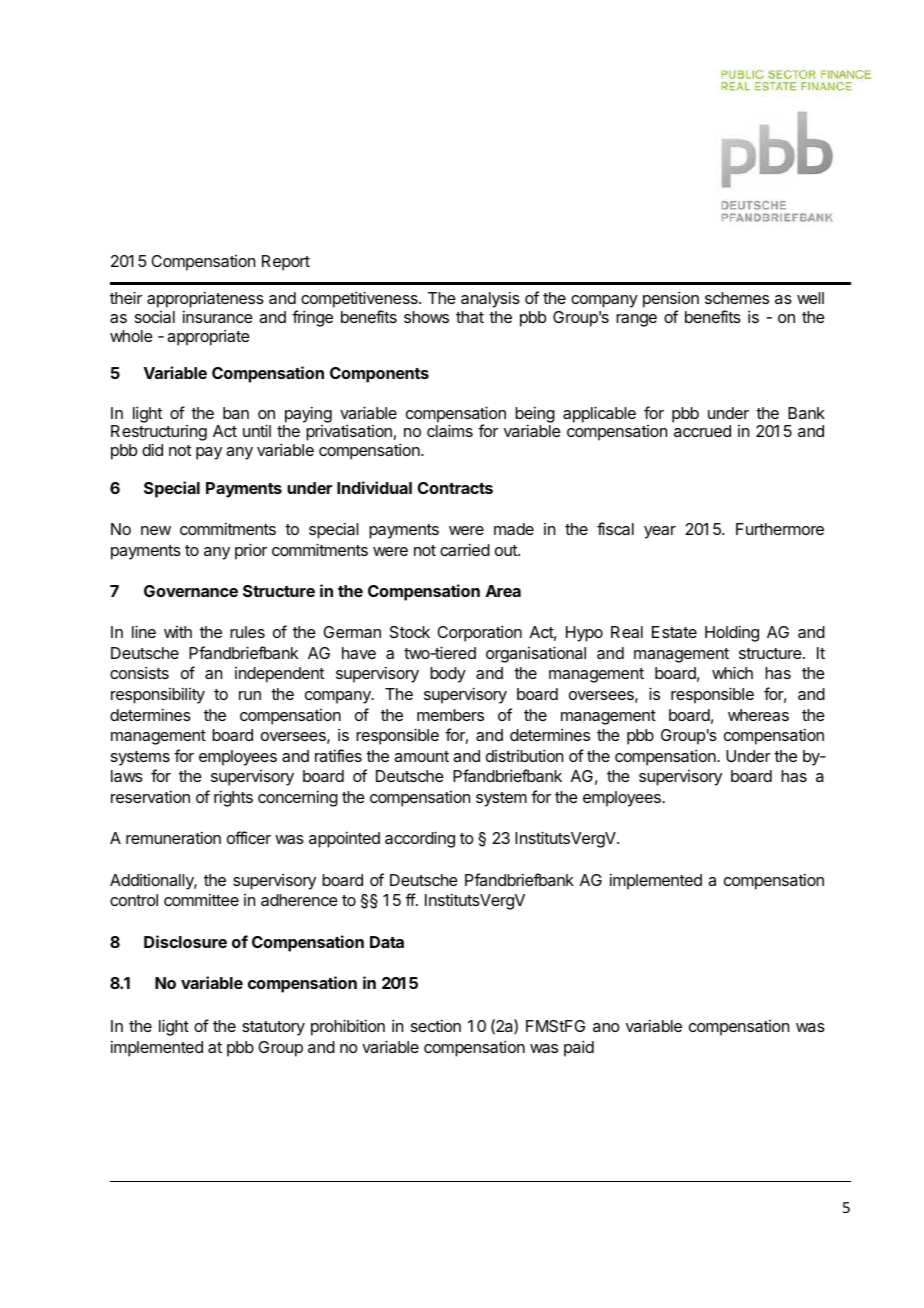 The image size is (924, 1308). What do you see at coordinates (455, 488) in the document?
I see `Contracts` at bounding box center [455, 488].
